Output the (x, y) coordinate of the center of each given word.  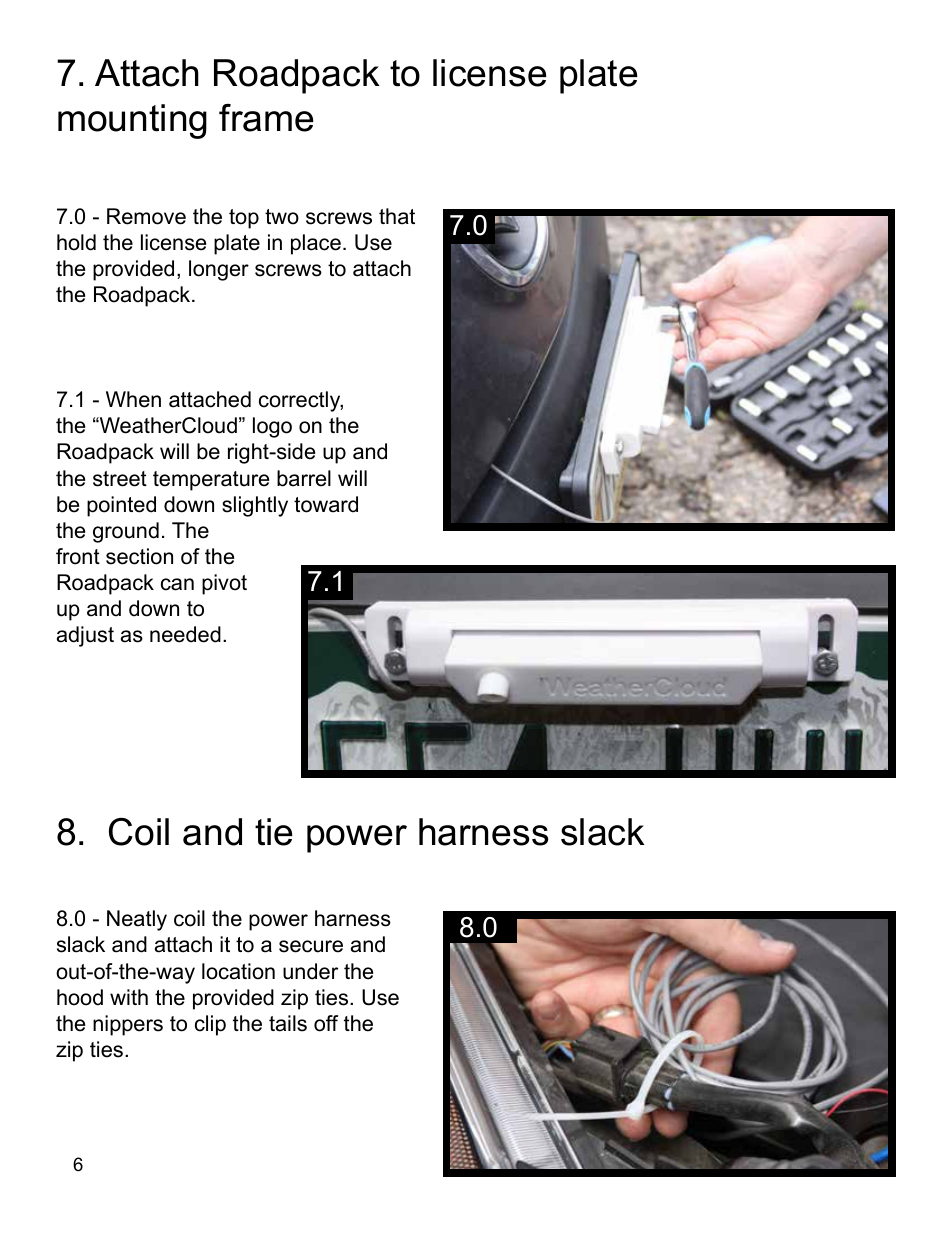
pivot (224, 584)
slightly (255, 506)
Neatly (137, 920)
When (133, 399)
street (120, 479)
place (316, 244)
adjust (85, 636)
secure (311, 946)
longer (219, 270)
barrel (304, 478)
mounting (132, 121)
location (238, 971)
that (397, 216)
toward (326, 504)
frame (266, 118)
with (129, 997)
